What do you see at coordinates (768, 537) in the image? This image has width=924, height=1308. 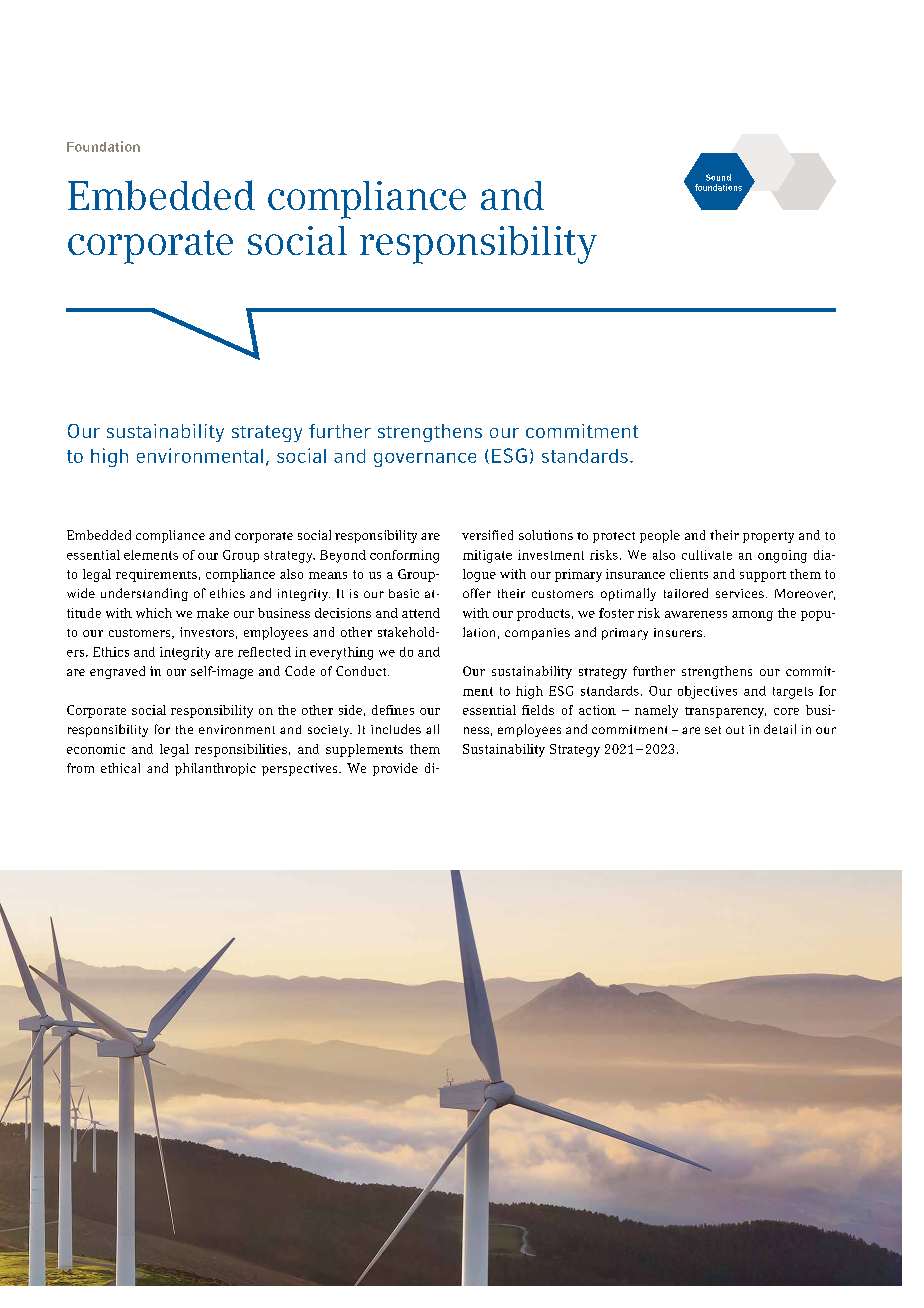 I see `property` at bounding box center [768, 537].
